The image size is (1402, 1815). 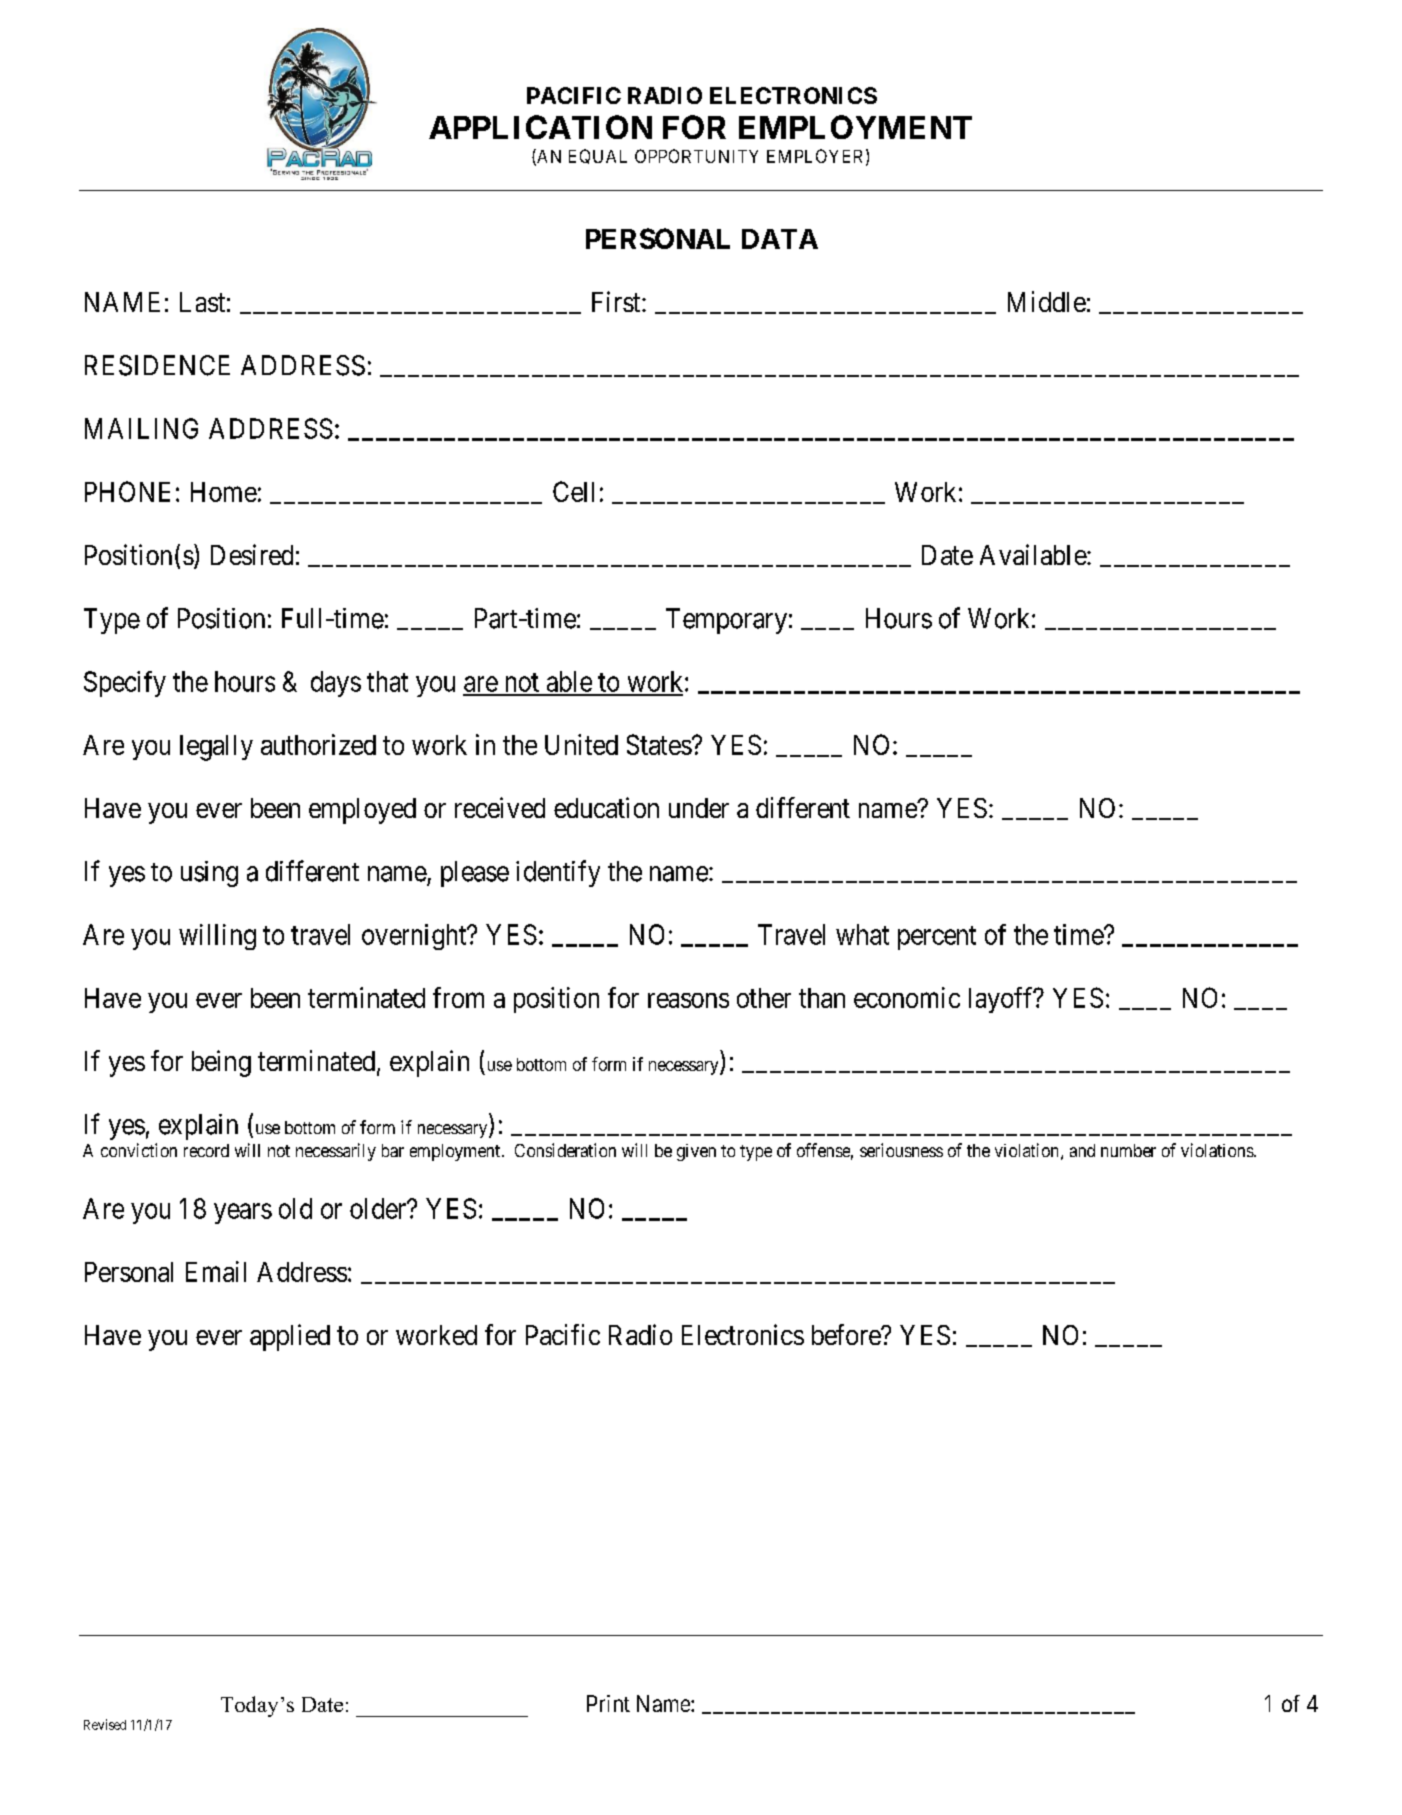 I want to click on EQUAL, so click(x=598, y=156).
